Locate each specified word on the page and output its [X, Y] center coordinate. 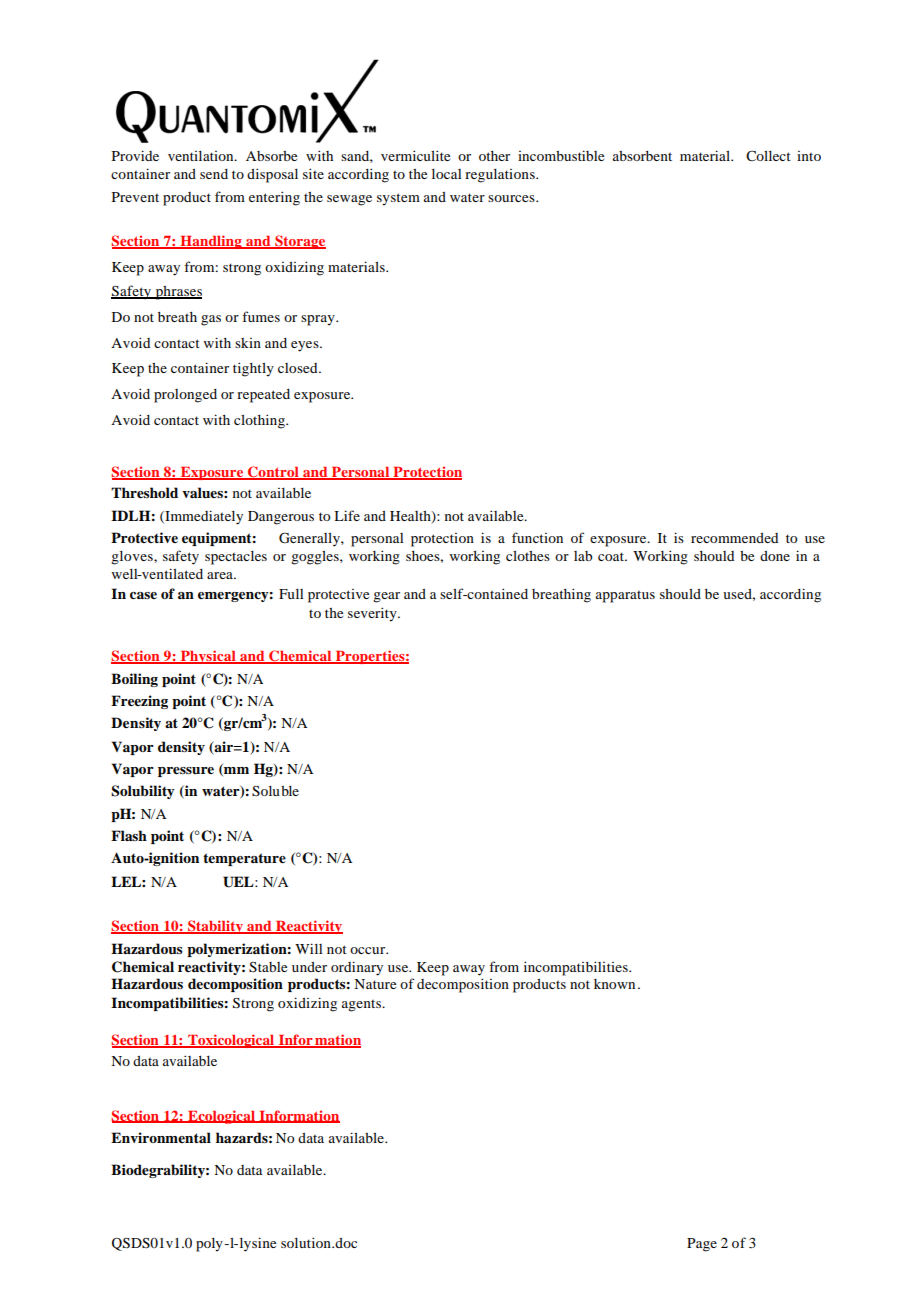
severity [373, 614]
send [214, 174]
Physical [208, 657]
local [446, 174]
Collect [768, 155]
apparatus [625, 597]
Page [702, 1245]
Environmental [161, 1137]
